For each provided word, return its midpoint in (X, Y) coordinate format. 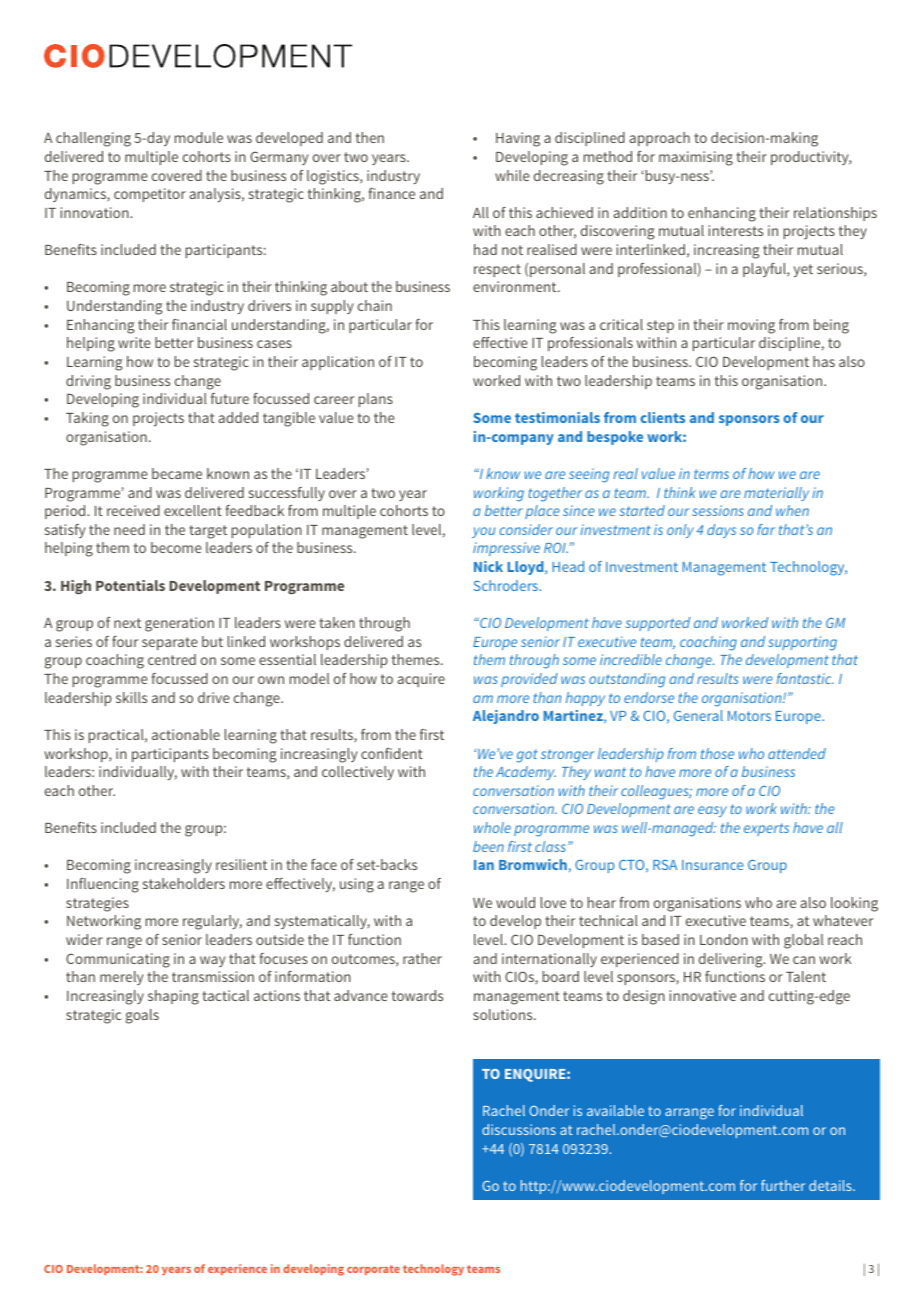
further (783, 1185)
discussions (519, 1129)
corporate (373, 1270)
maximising (696, 158)
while (512, 175)
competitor (150, 195)
